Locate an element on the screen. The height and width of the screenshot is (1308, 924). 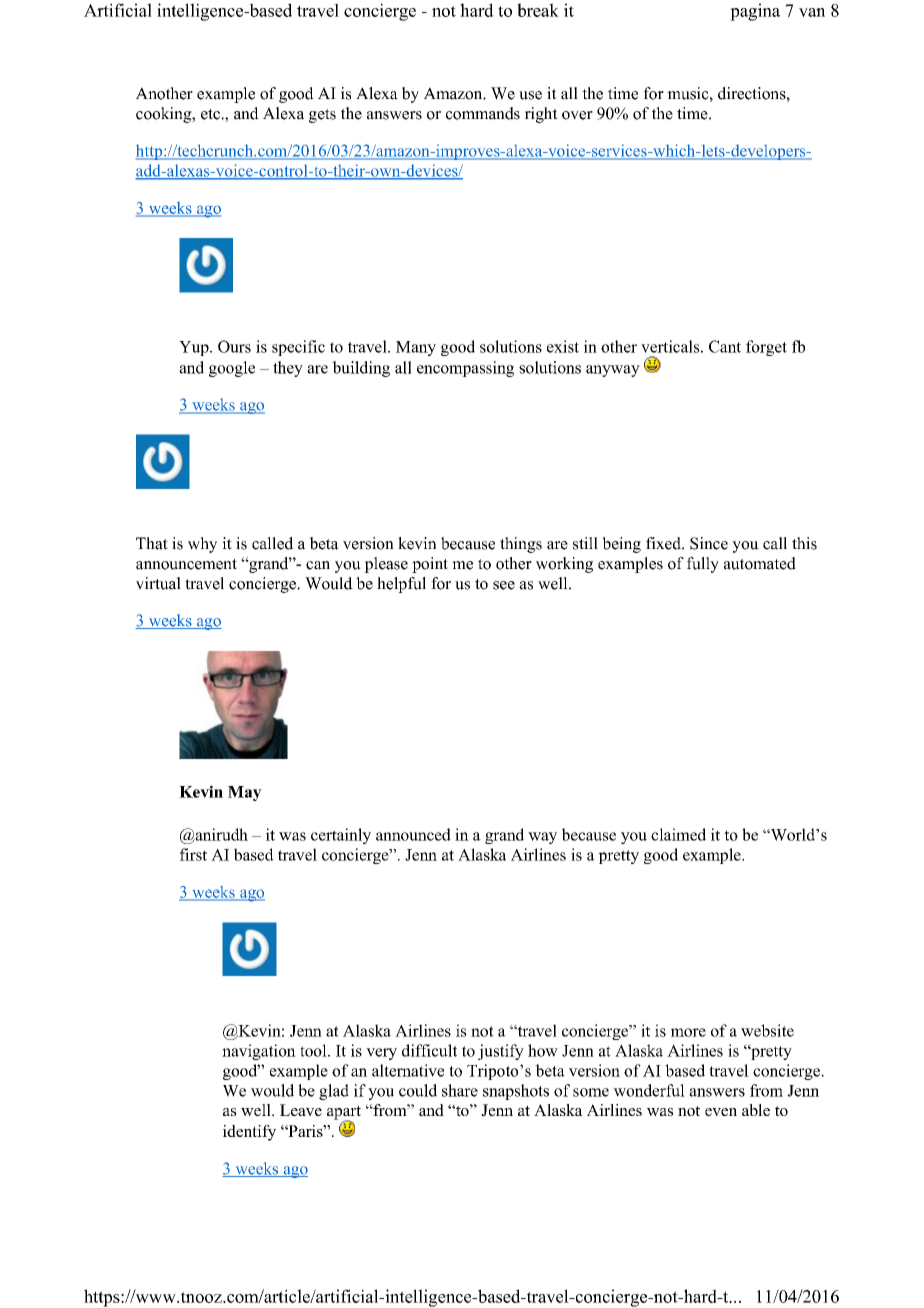
automated is located at coordinates (760, 563).
